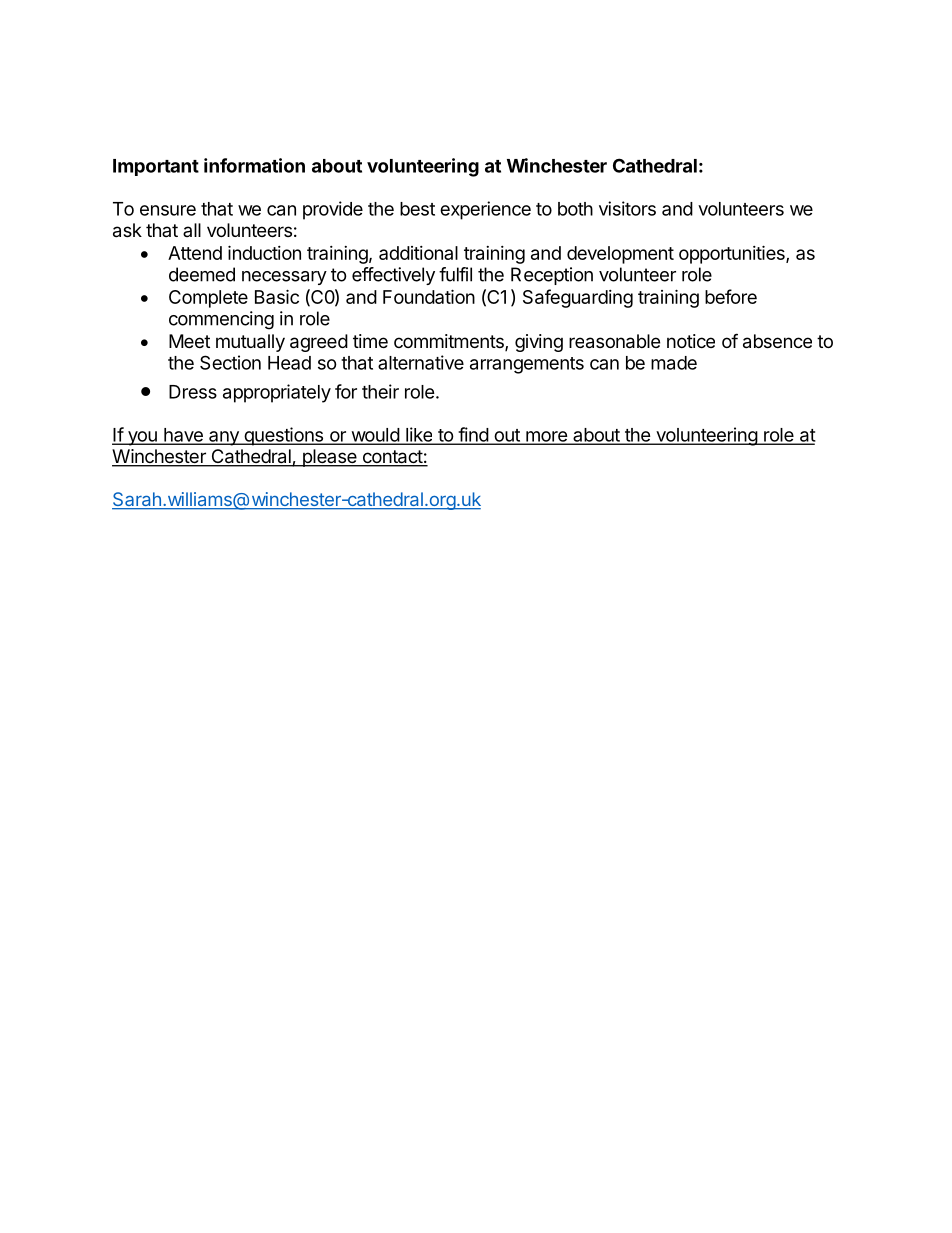  What do you see at coordinates (418, 253) in the screenshot?
I see `additional` at bounding box center [418, 253].
